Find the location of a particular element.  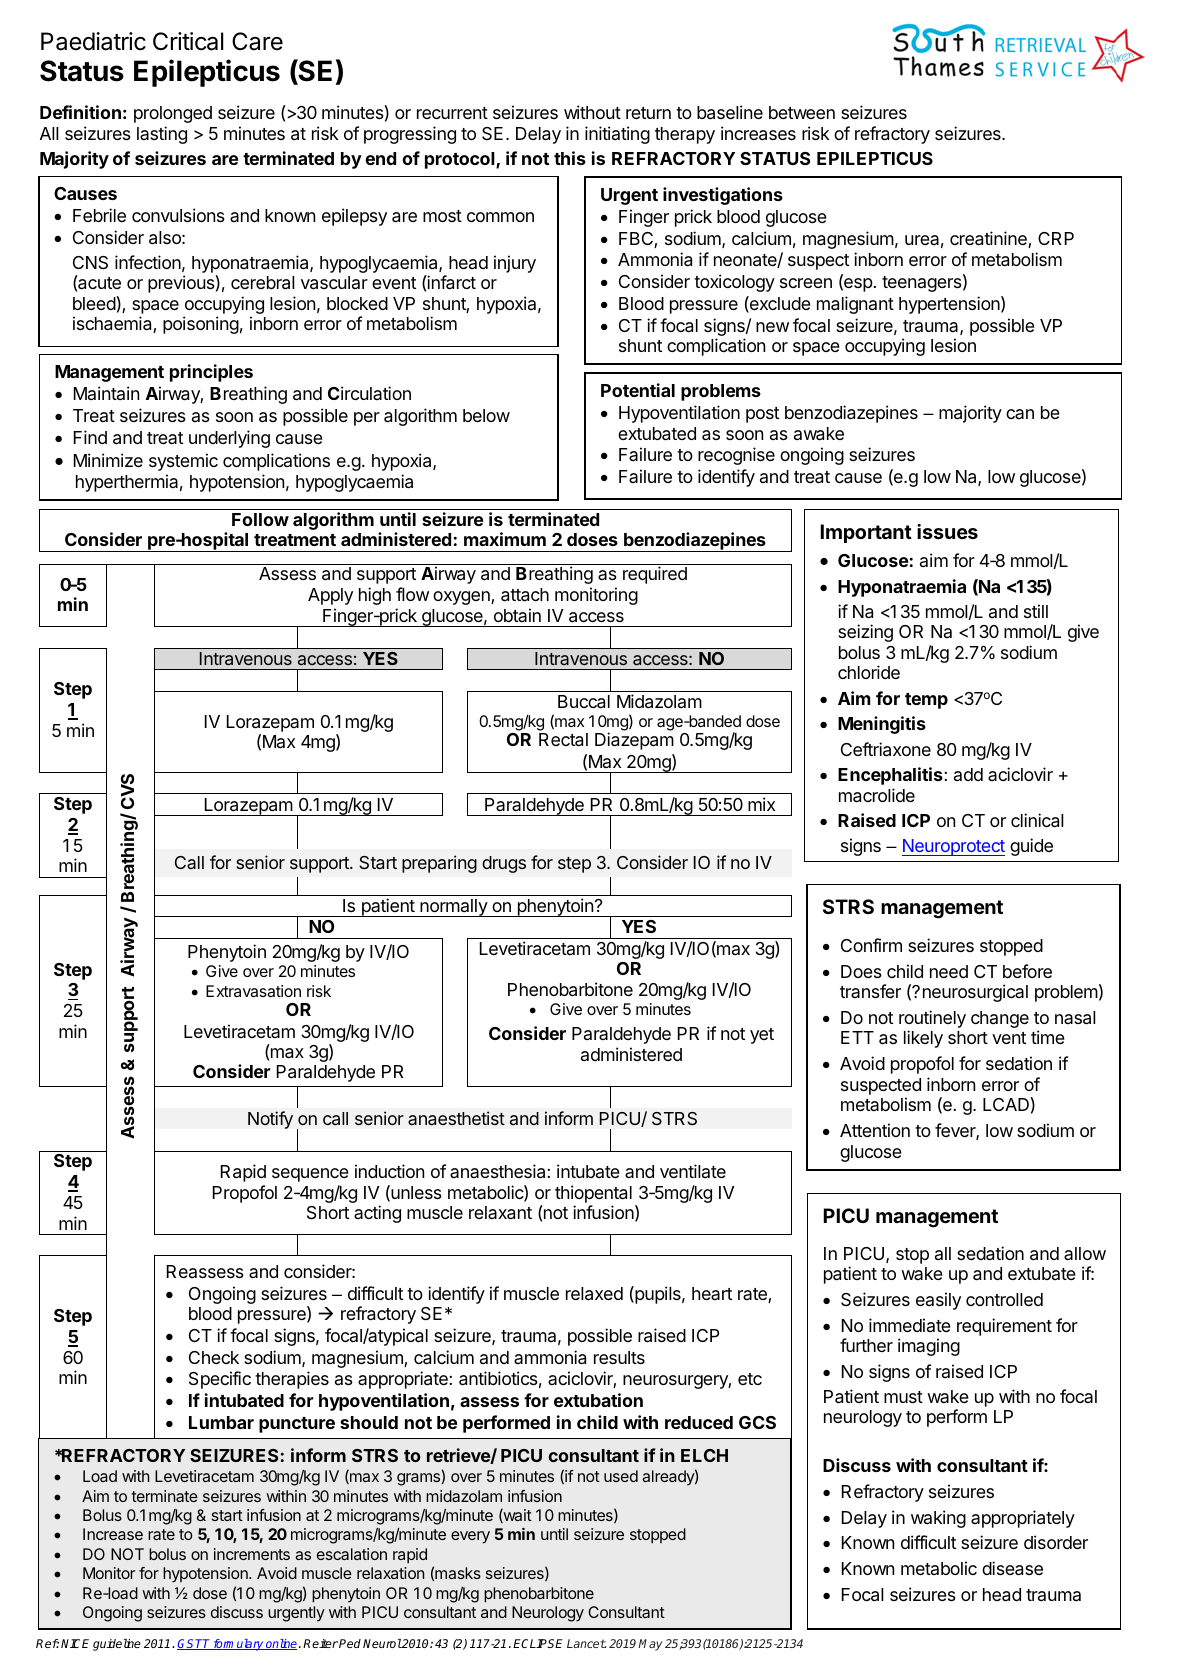

initiating is located at coordinates (617, 135).
